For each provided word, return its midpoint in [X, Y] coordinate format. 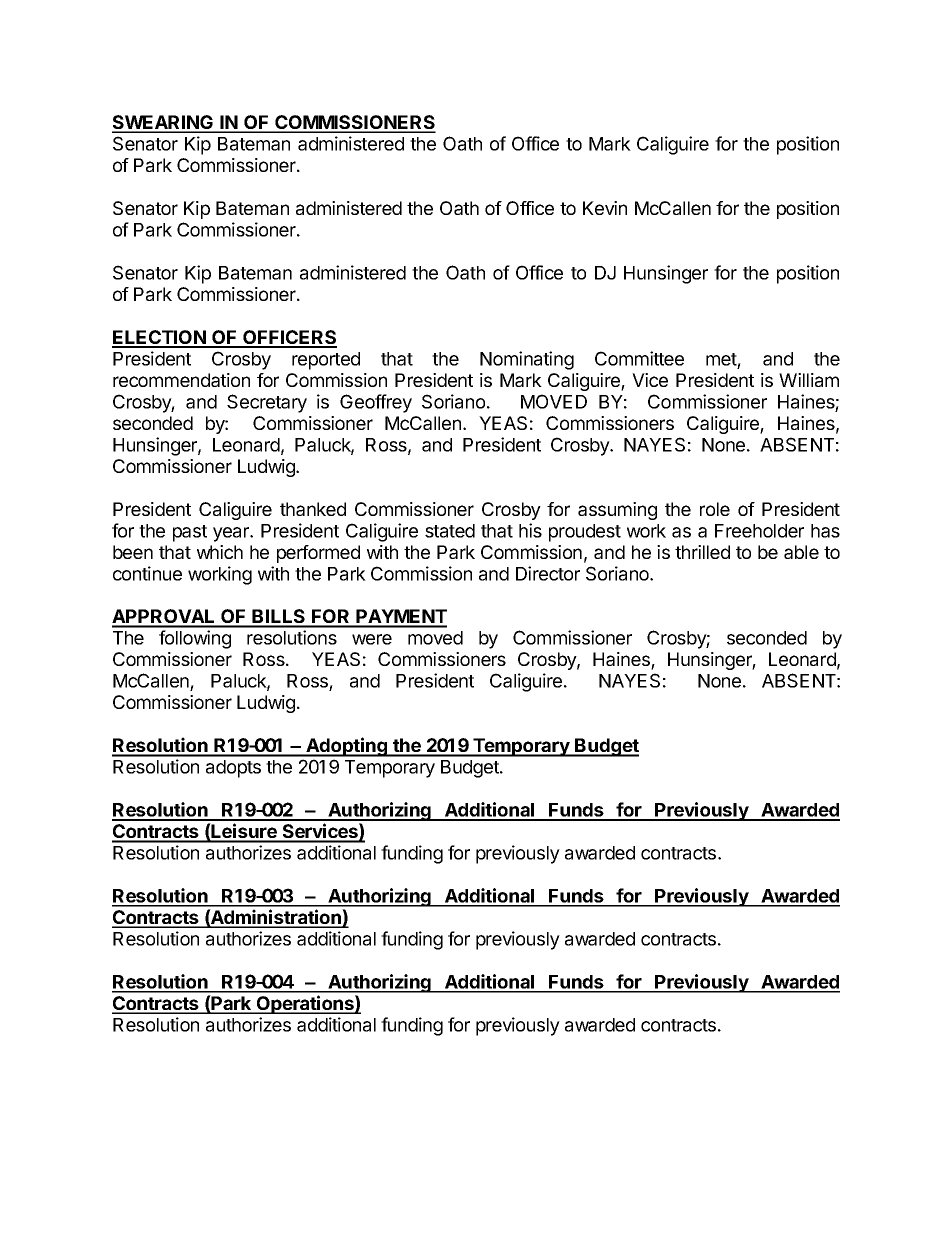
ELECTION [160, 338]
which [220, 552]
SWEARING [164, 123]
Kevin [605, 208]
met [721, 359]
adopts [233, 769]
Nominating [527, 360]
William [809, 380]
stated [450, 531]
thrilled [702, 552]
